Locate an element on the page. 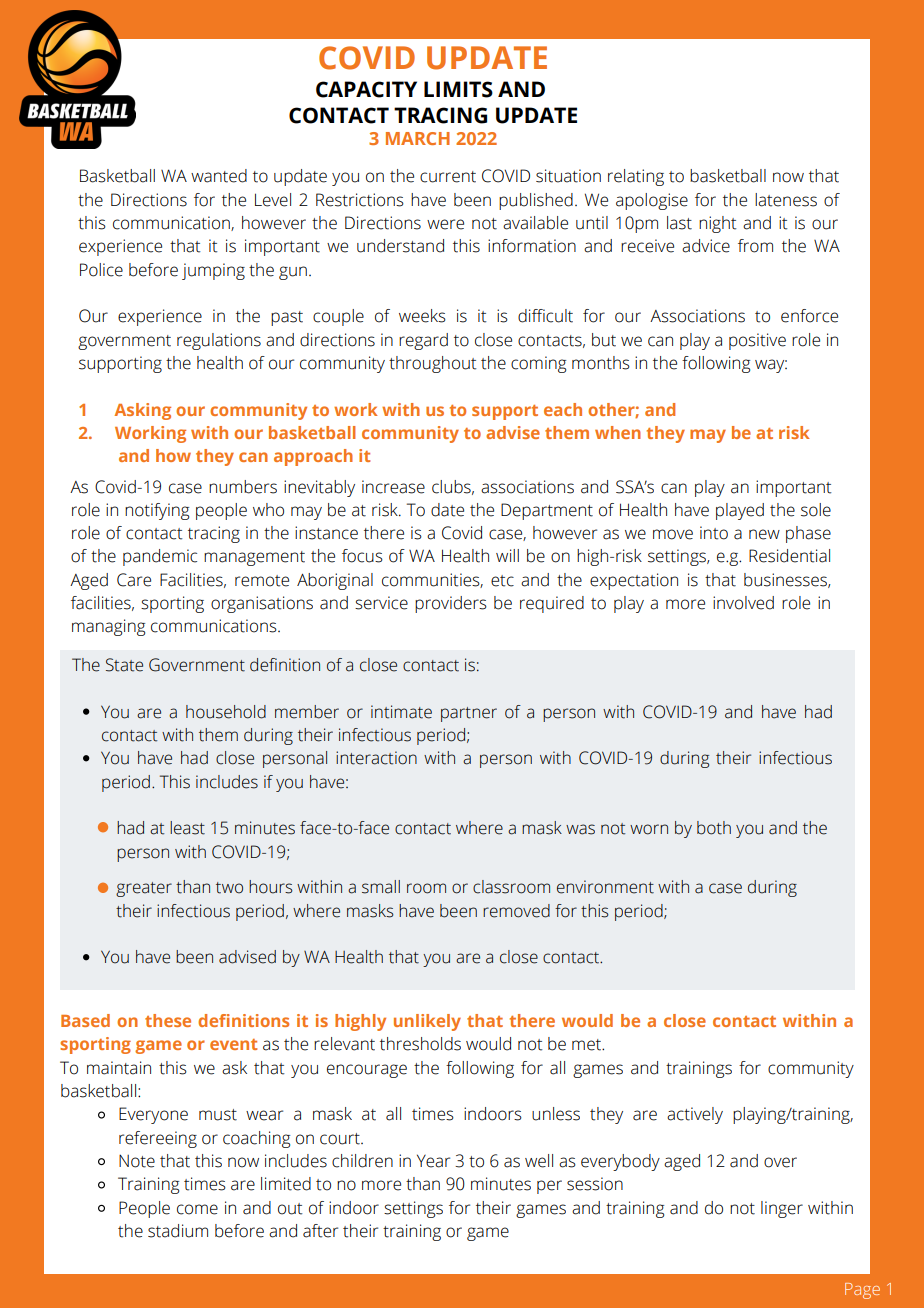 The height and width of the page is (1308, 924). lateness is located at coordinates (786, 200).
